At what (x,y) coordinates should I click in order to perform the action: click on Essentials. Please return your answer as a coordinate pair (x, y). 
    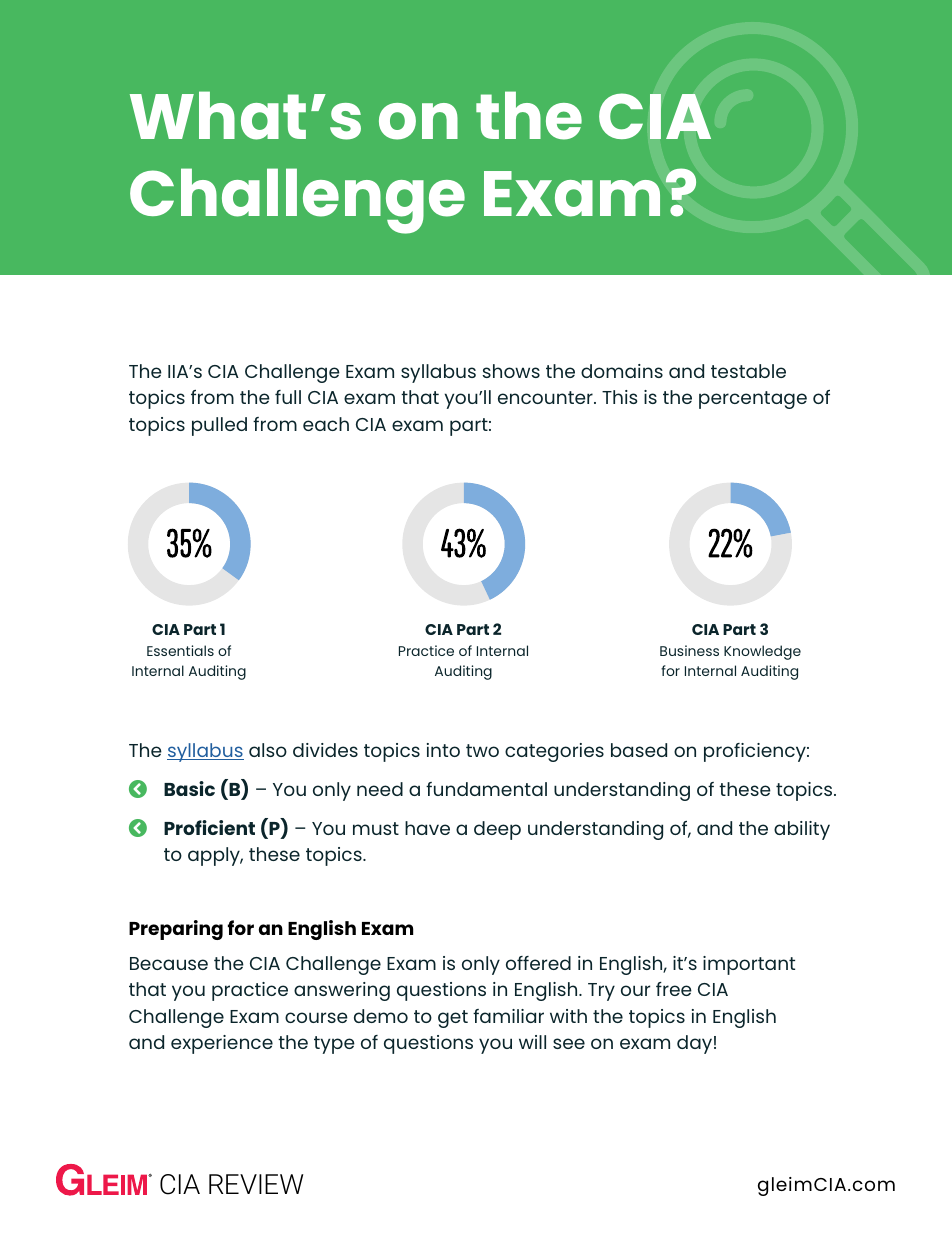
    Looking at the image, I should click on (180, 650).
